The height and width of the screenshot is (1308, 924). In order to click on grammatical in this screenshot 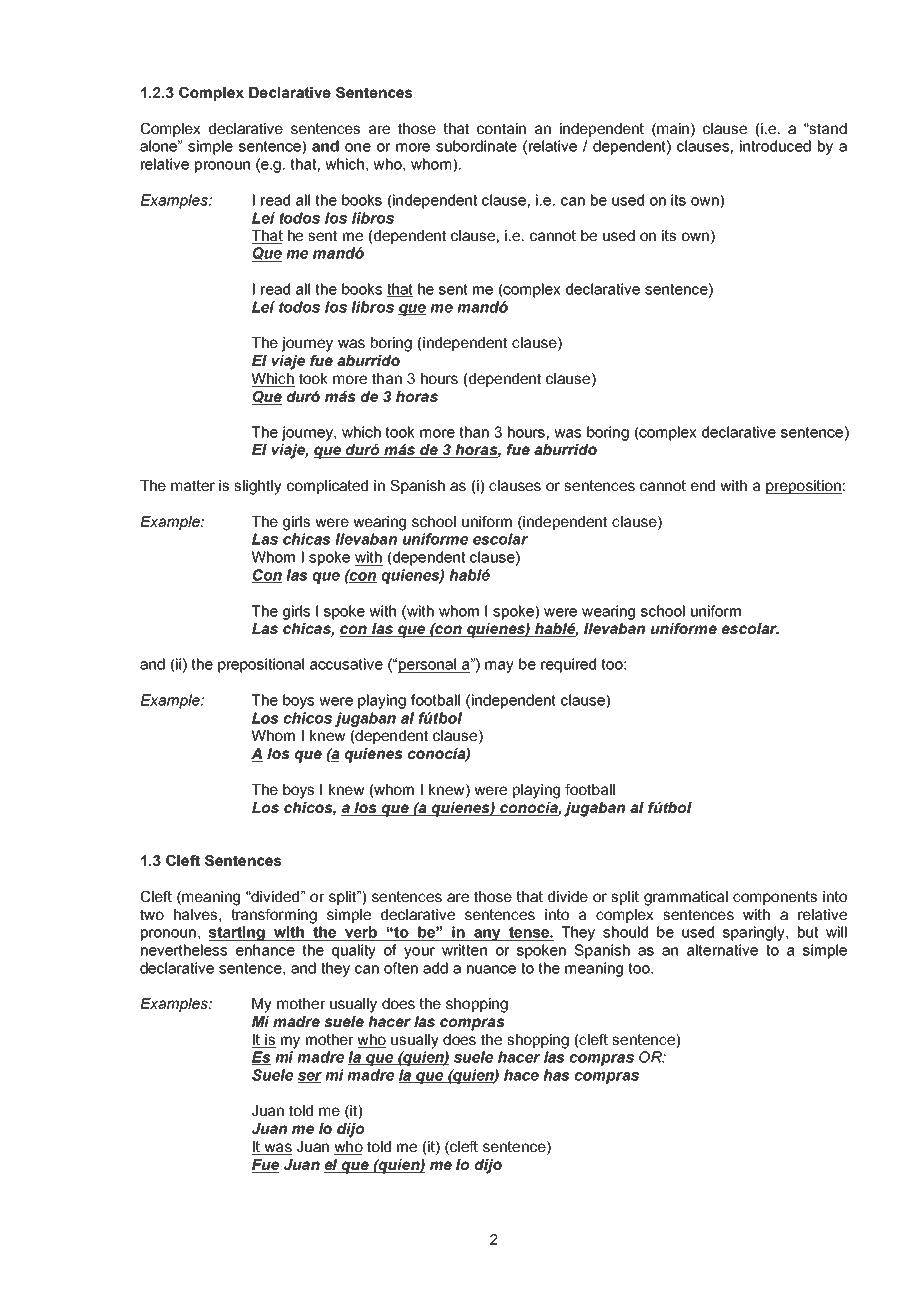, I will do `click(686, 898)`.
